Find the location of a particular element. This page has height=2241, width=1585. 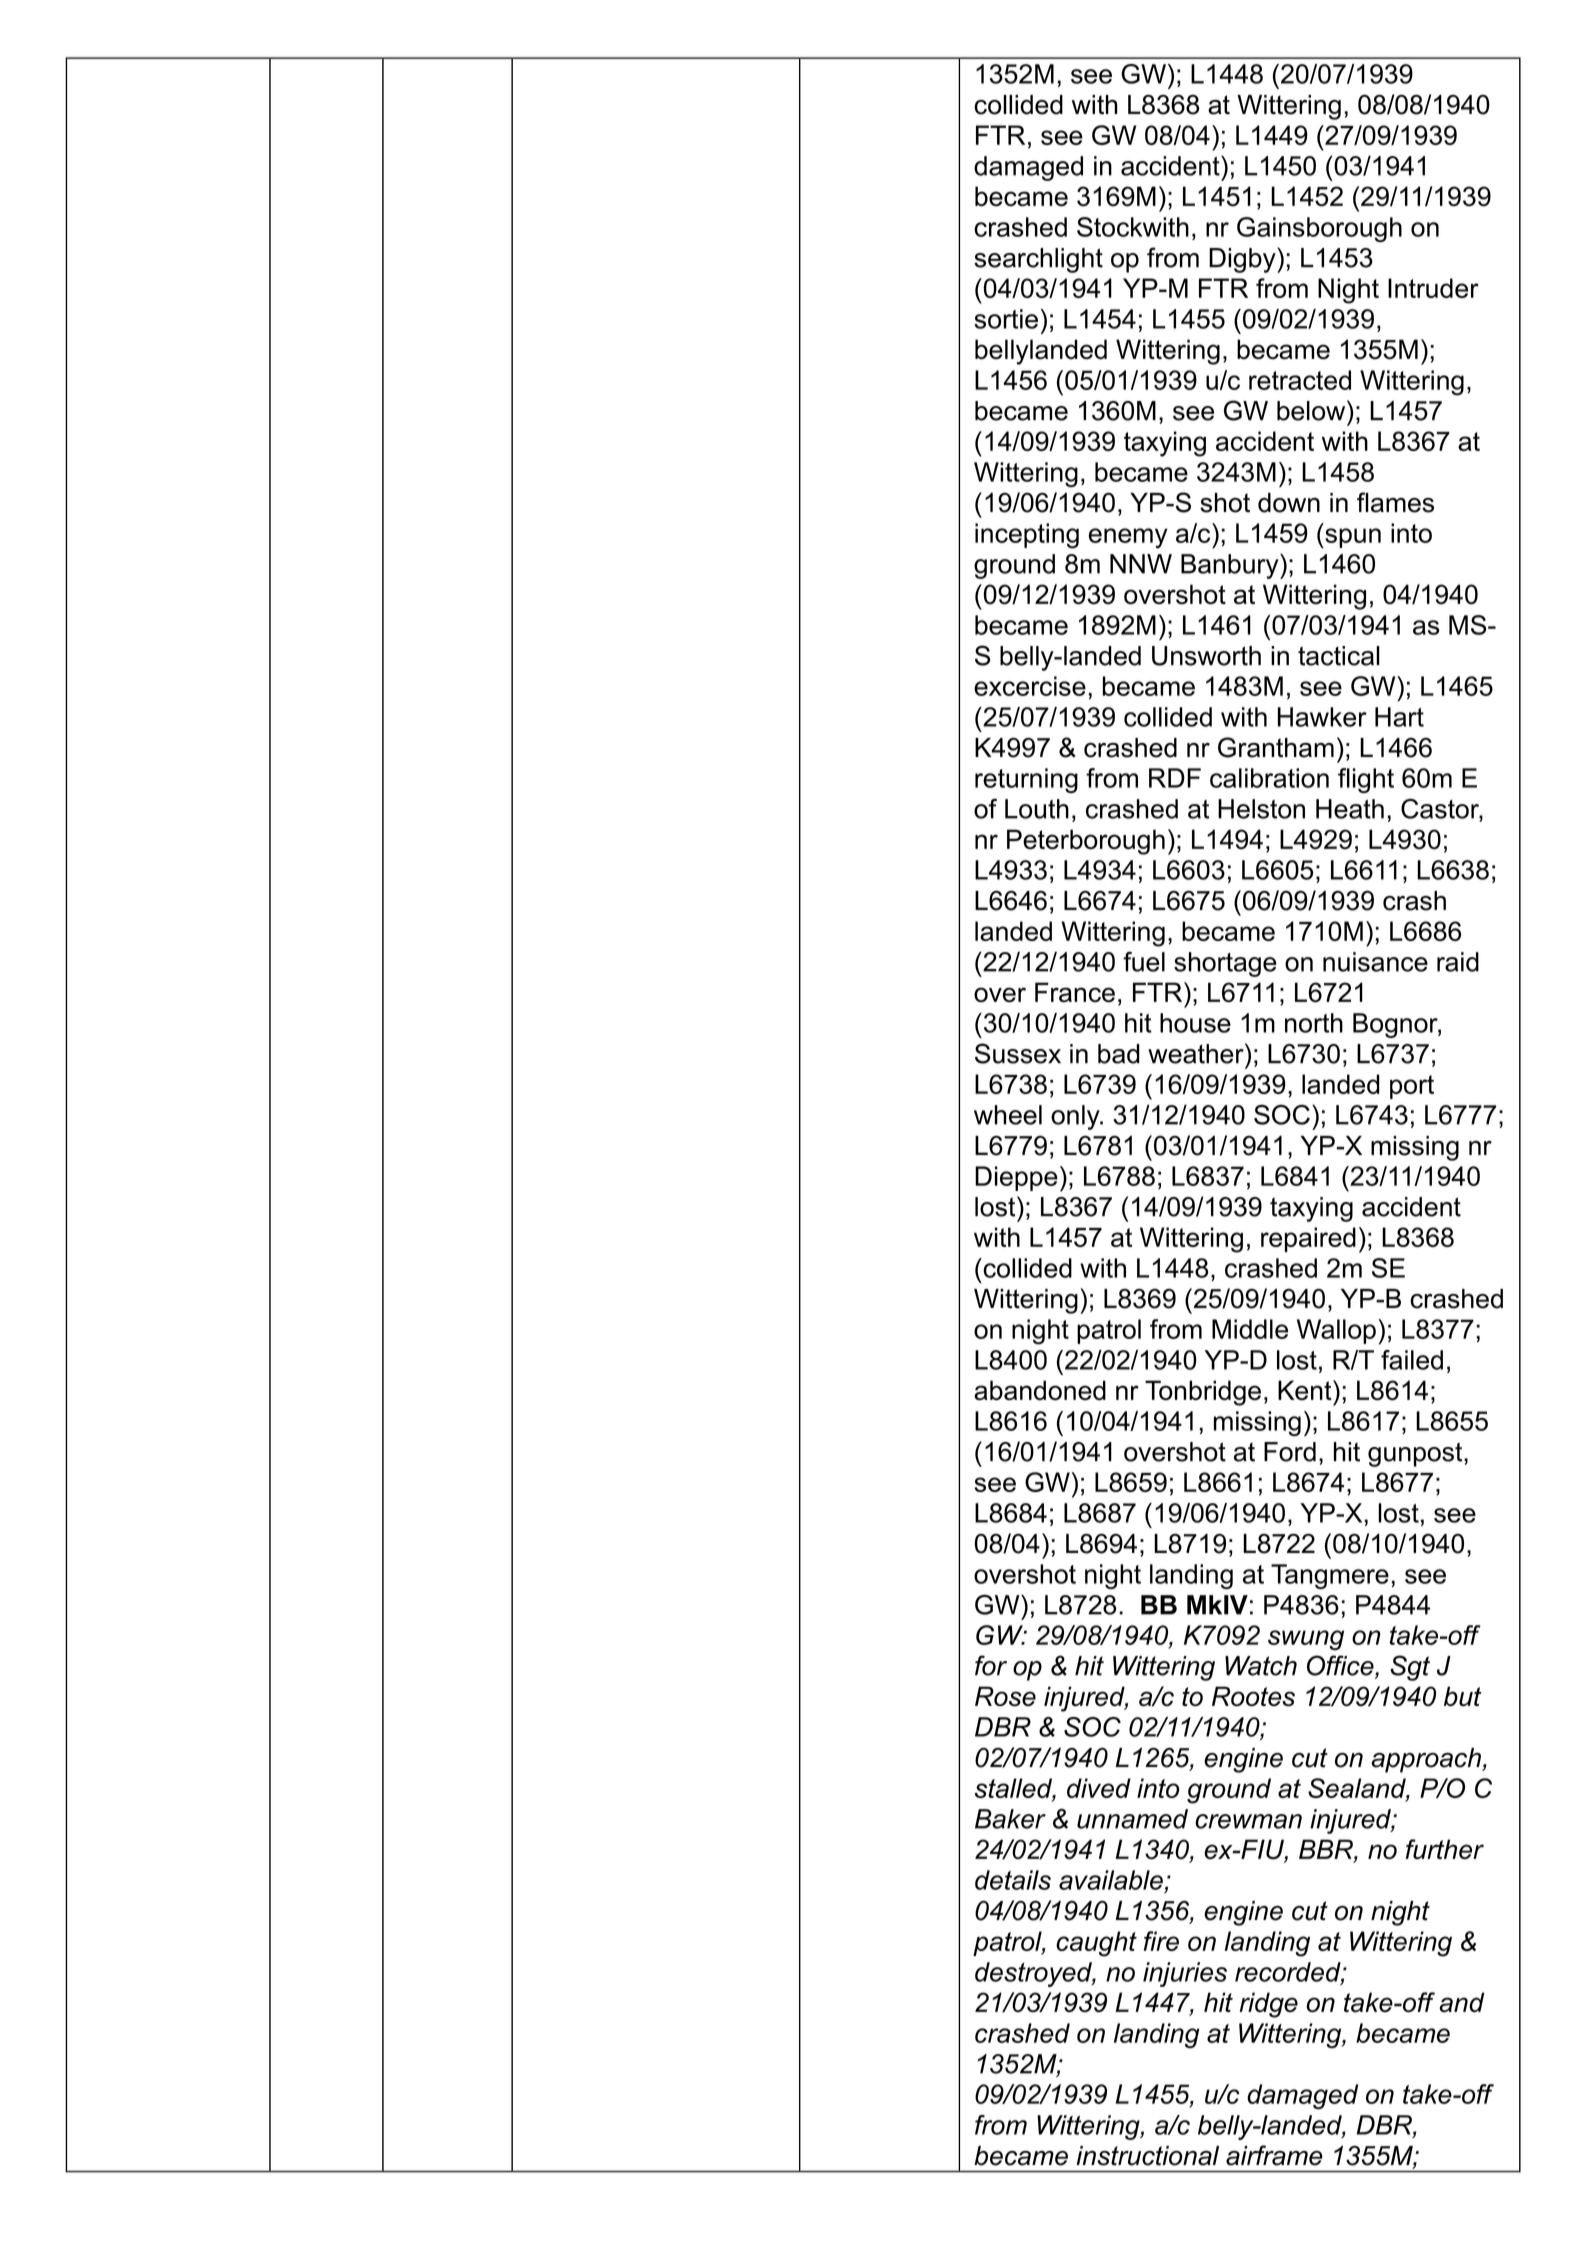

caught is located at coordinates (1096, 1944).
